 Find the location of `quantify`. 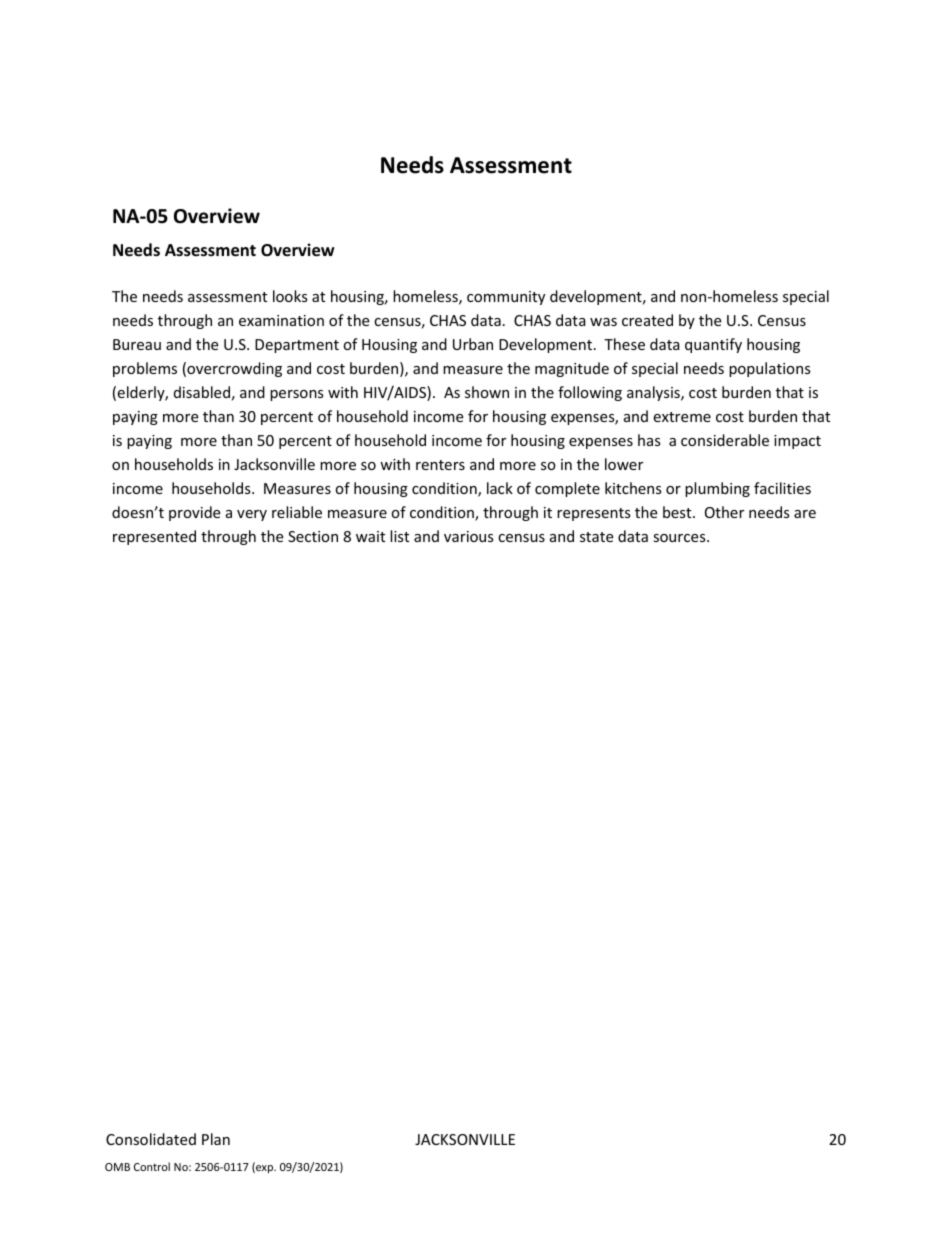

quantify is located at coordinates (713, 345).
